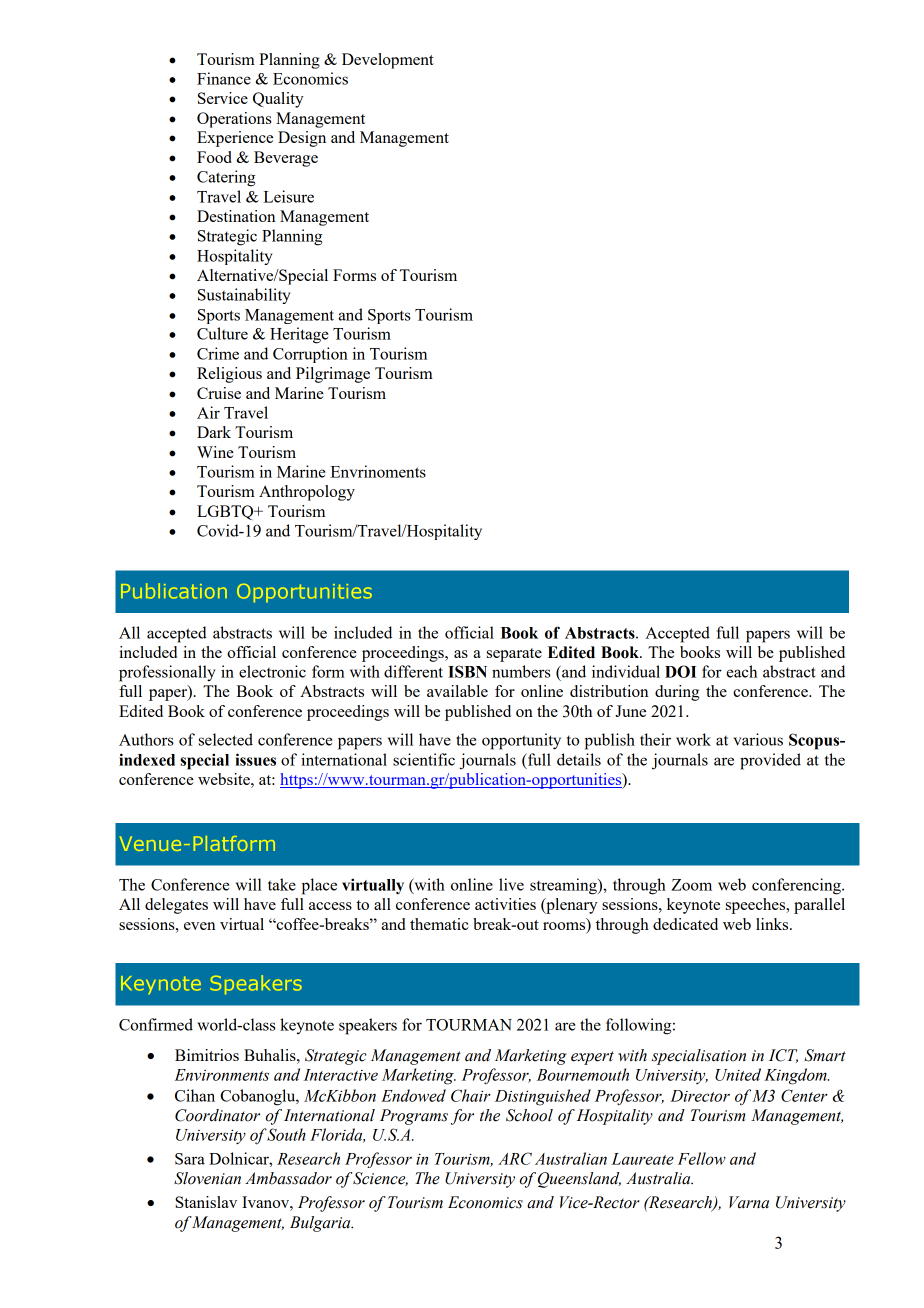  What do you see at coordinates (333, 375) in the screenshot?
I see `Pilgrimage` at bounding box center [333, 375].
